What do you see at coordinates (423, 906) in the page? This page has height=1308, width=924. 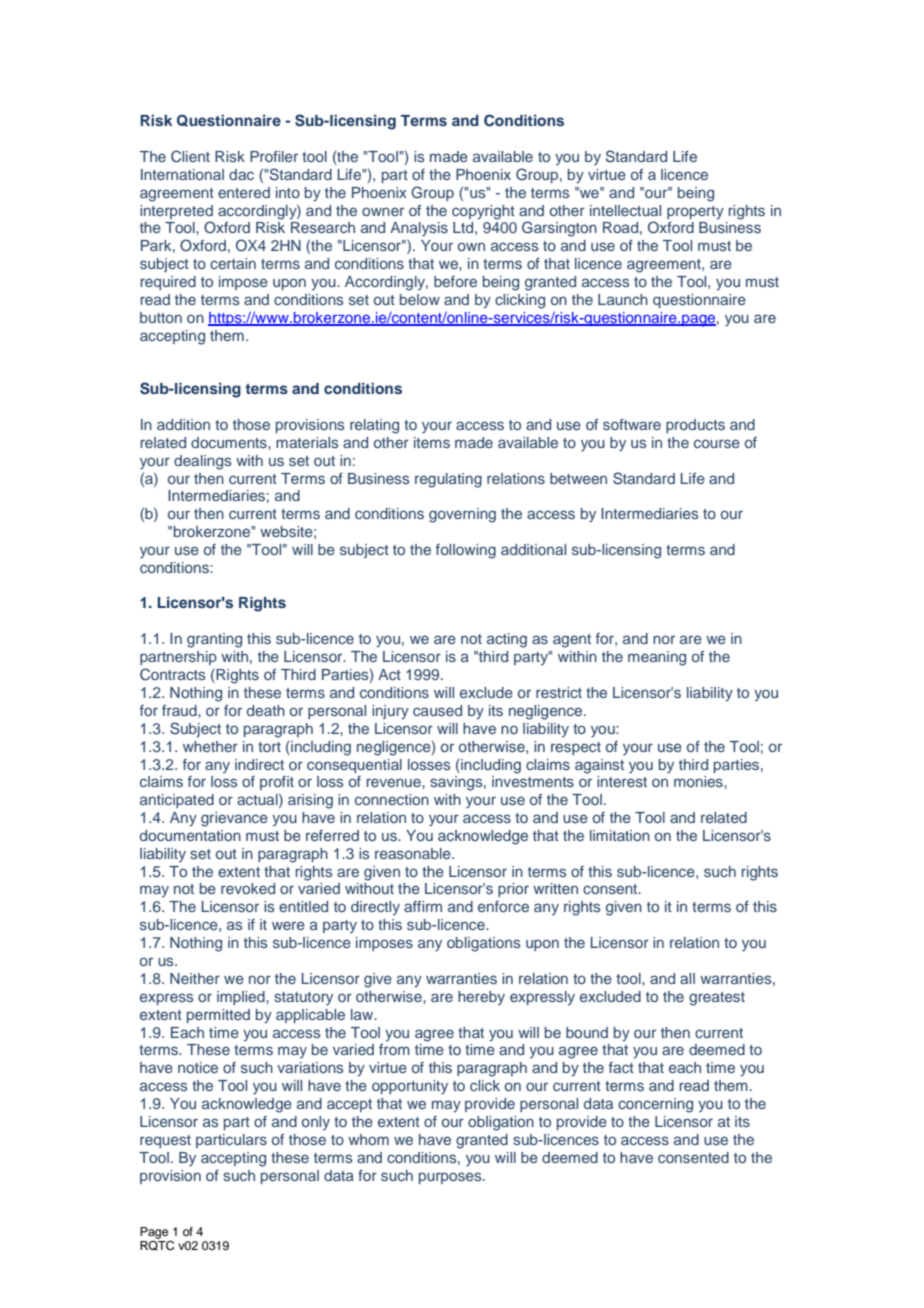 I see `affirm` at bounding box center [423, 906].
